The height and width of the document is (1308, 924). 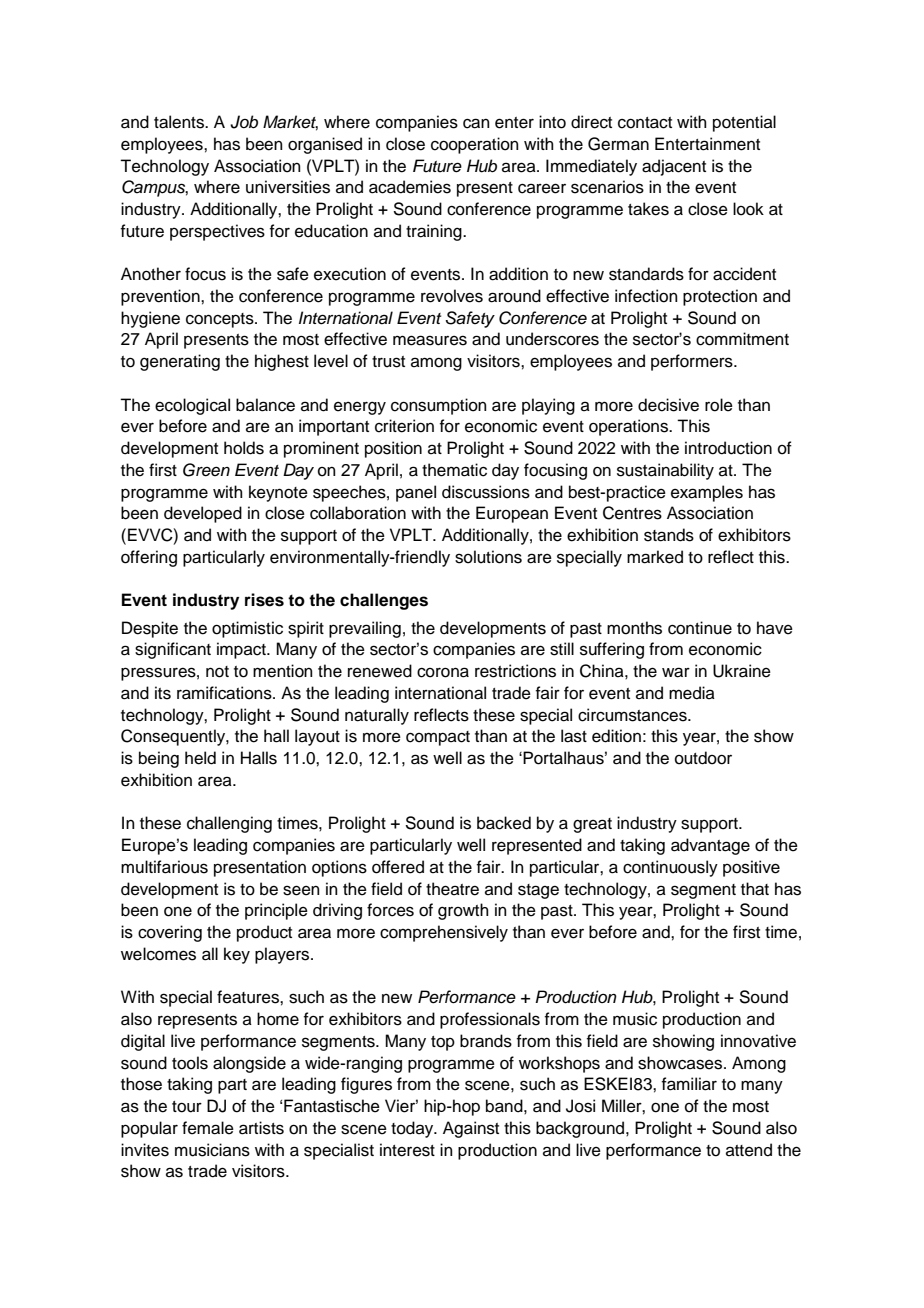 I want to click on compact, so click(x=438, y=738).
